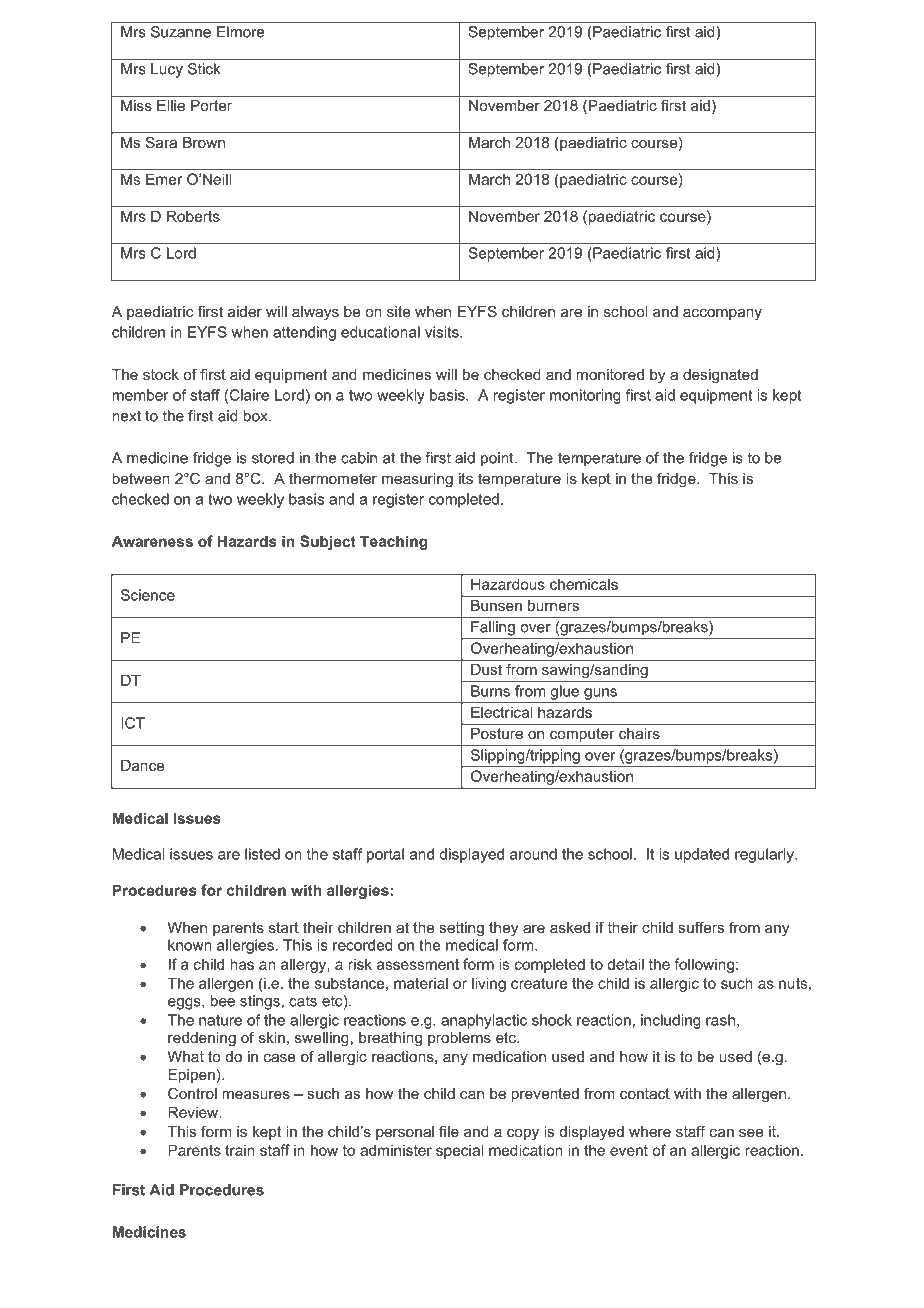 This page has width=924, height=1308. What do you see at coordinates (240, 32) in the page?
I see `Elmore` at bounding box center [240, 32].
